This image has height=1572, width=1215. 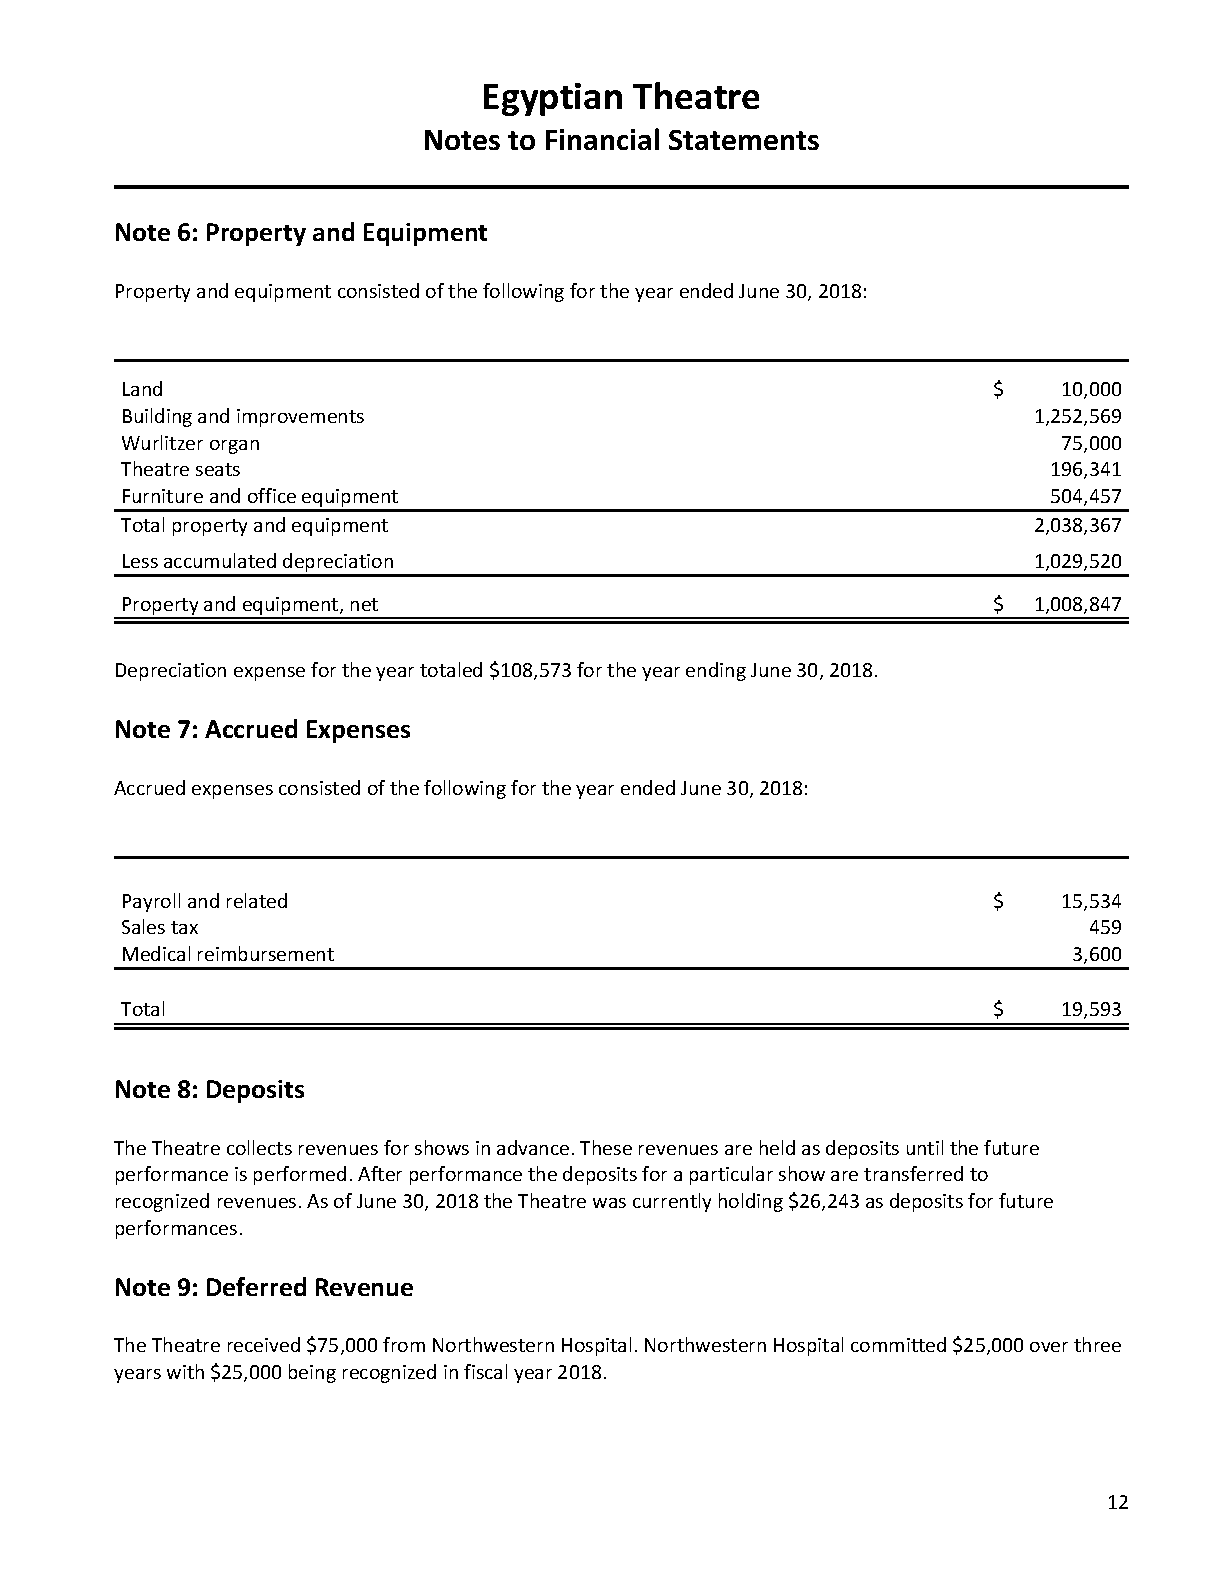 What do you see at coordinates (553, 99) in the image?
I see `Egyptian` at bounding box center [553, 99].
